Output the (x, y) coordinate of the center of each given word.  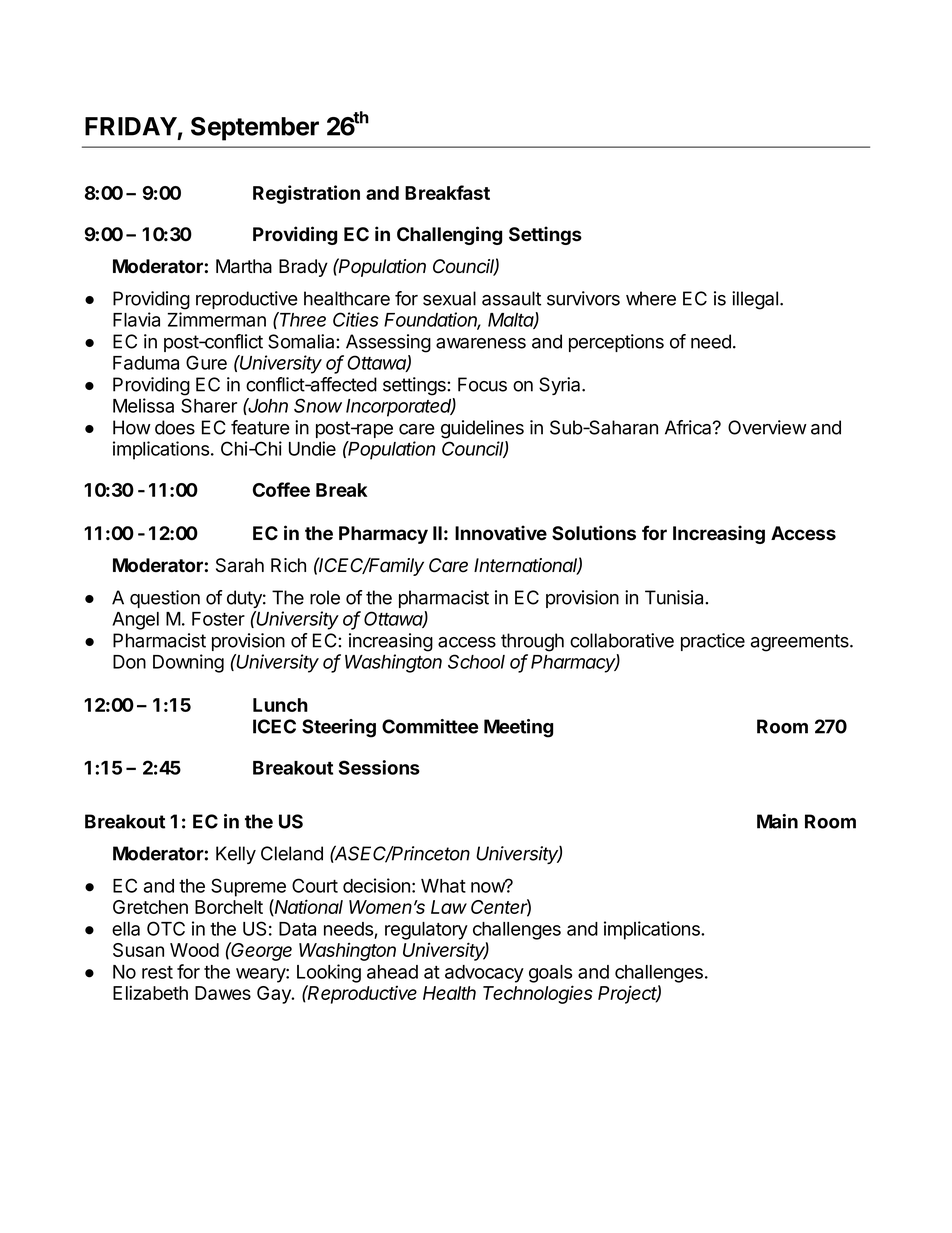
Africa (689, 427)
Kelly (236, 855)
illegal (755, 300)
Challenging (449, 235)
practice (713, 642)
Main (777, 821)
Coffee (281, 489)
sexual (449, 298)
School (476, 661)
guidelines (482, 429)
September (255, 129)
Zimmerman (217, 319)
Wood (194, 950)
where (651, 298)
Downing (188, 663)
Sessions (379, 767)
